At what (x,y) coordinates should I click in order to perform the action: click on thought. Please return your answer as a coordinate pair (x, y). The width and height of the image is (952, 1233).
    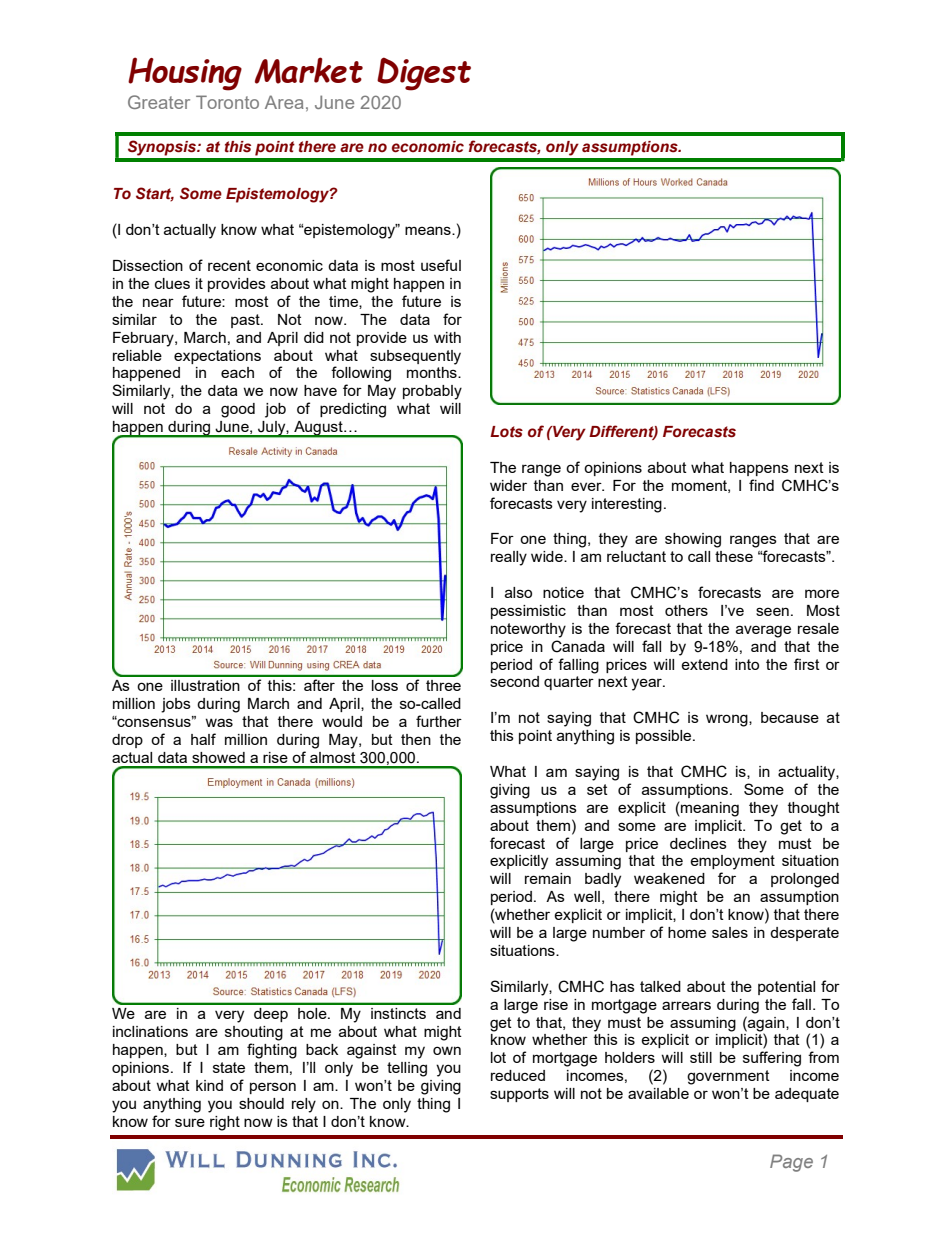
    Looking at the image, I should click on (814, 809).
